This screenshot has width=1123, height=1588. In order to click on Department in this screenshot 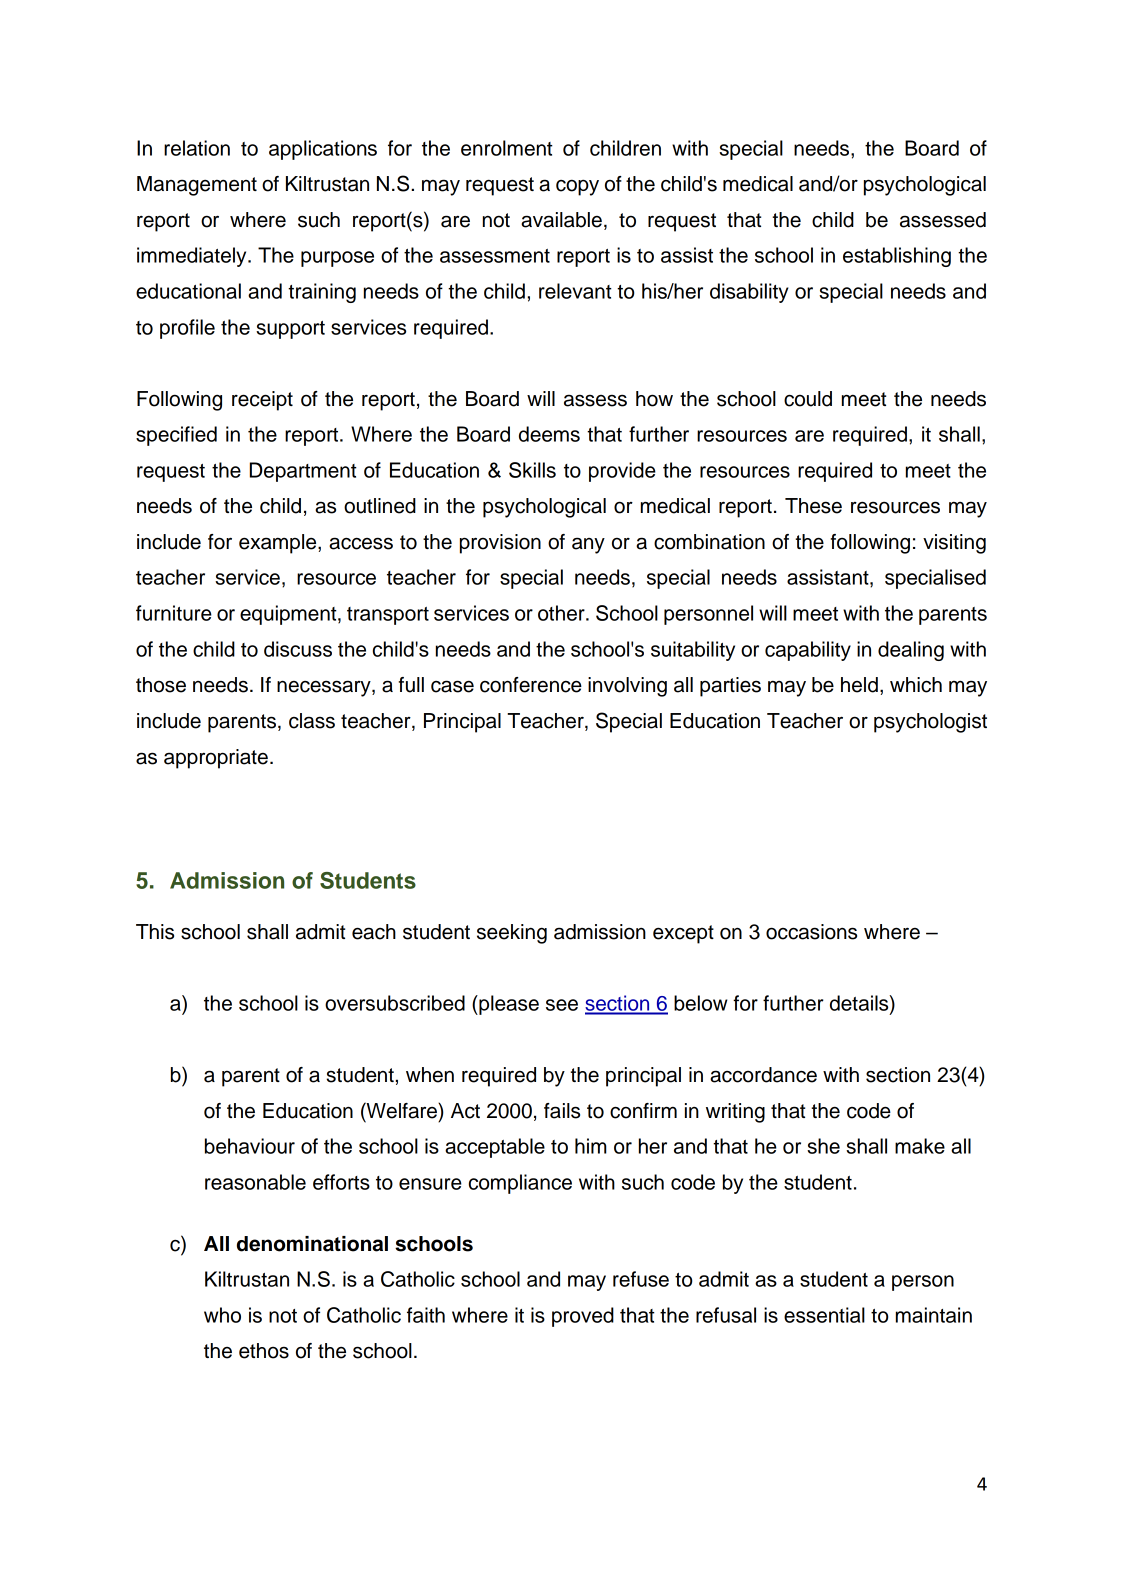, I will do `click(303, 472)`.
